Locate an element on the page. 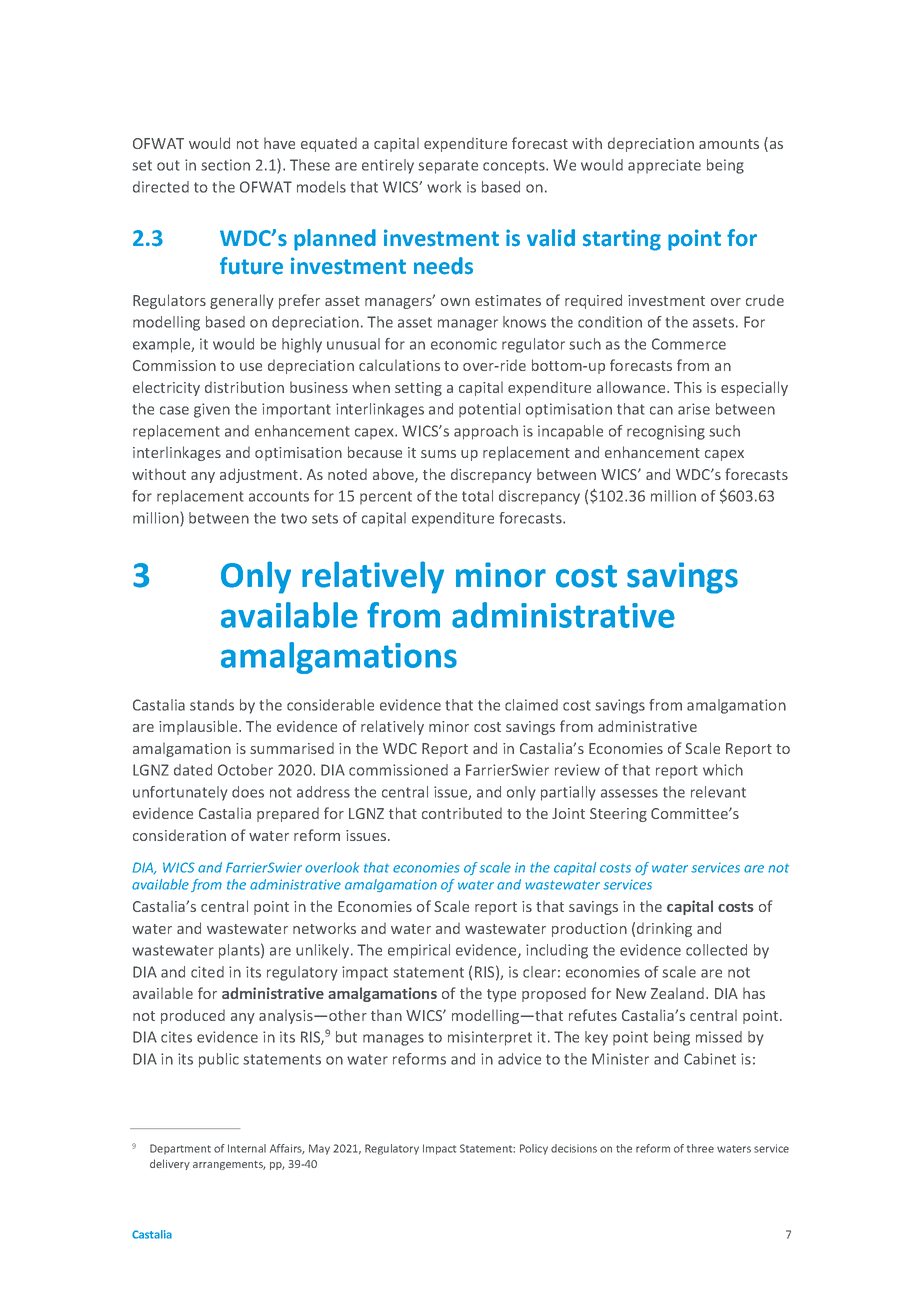  three is located at coordinates (700, 1148).
